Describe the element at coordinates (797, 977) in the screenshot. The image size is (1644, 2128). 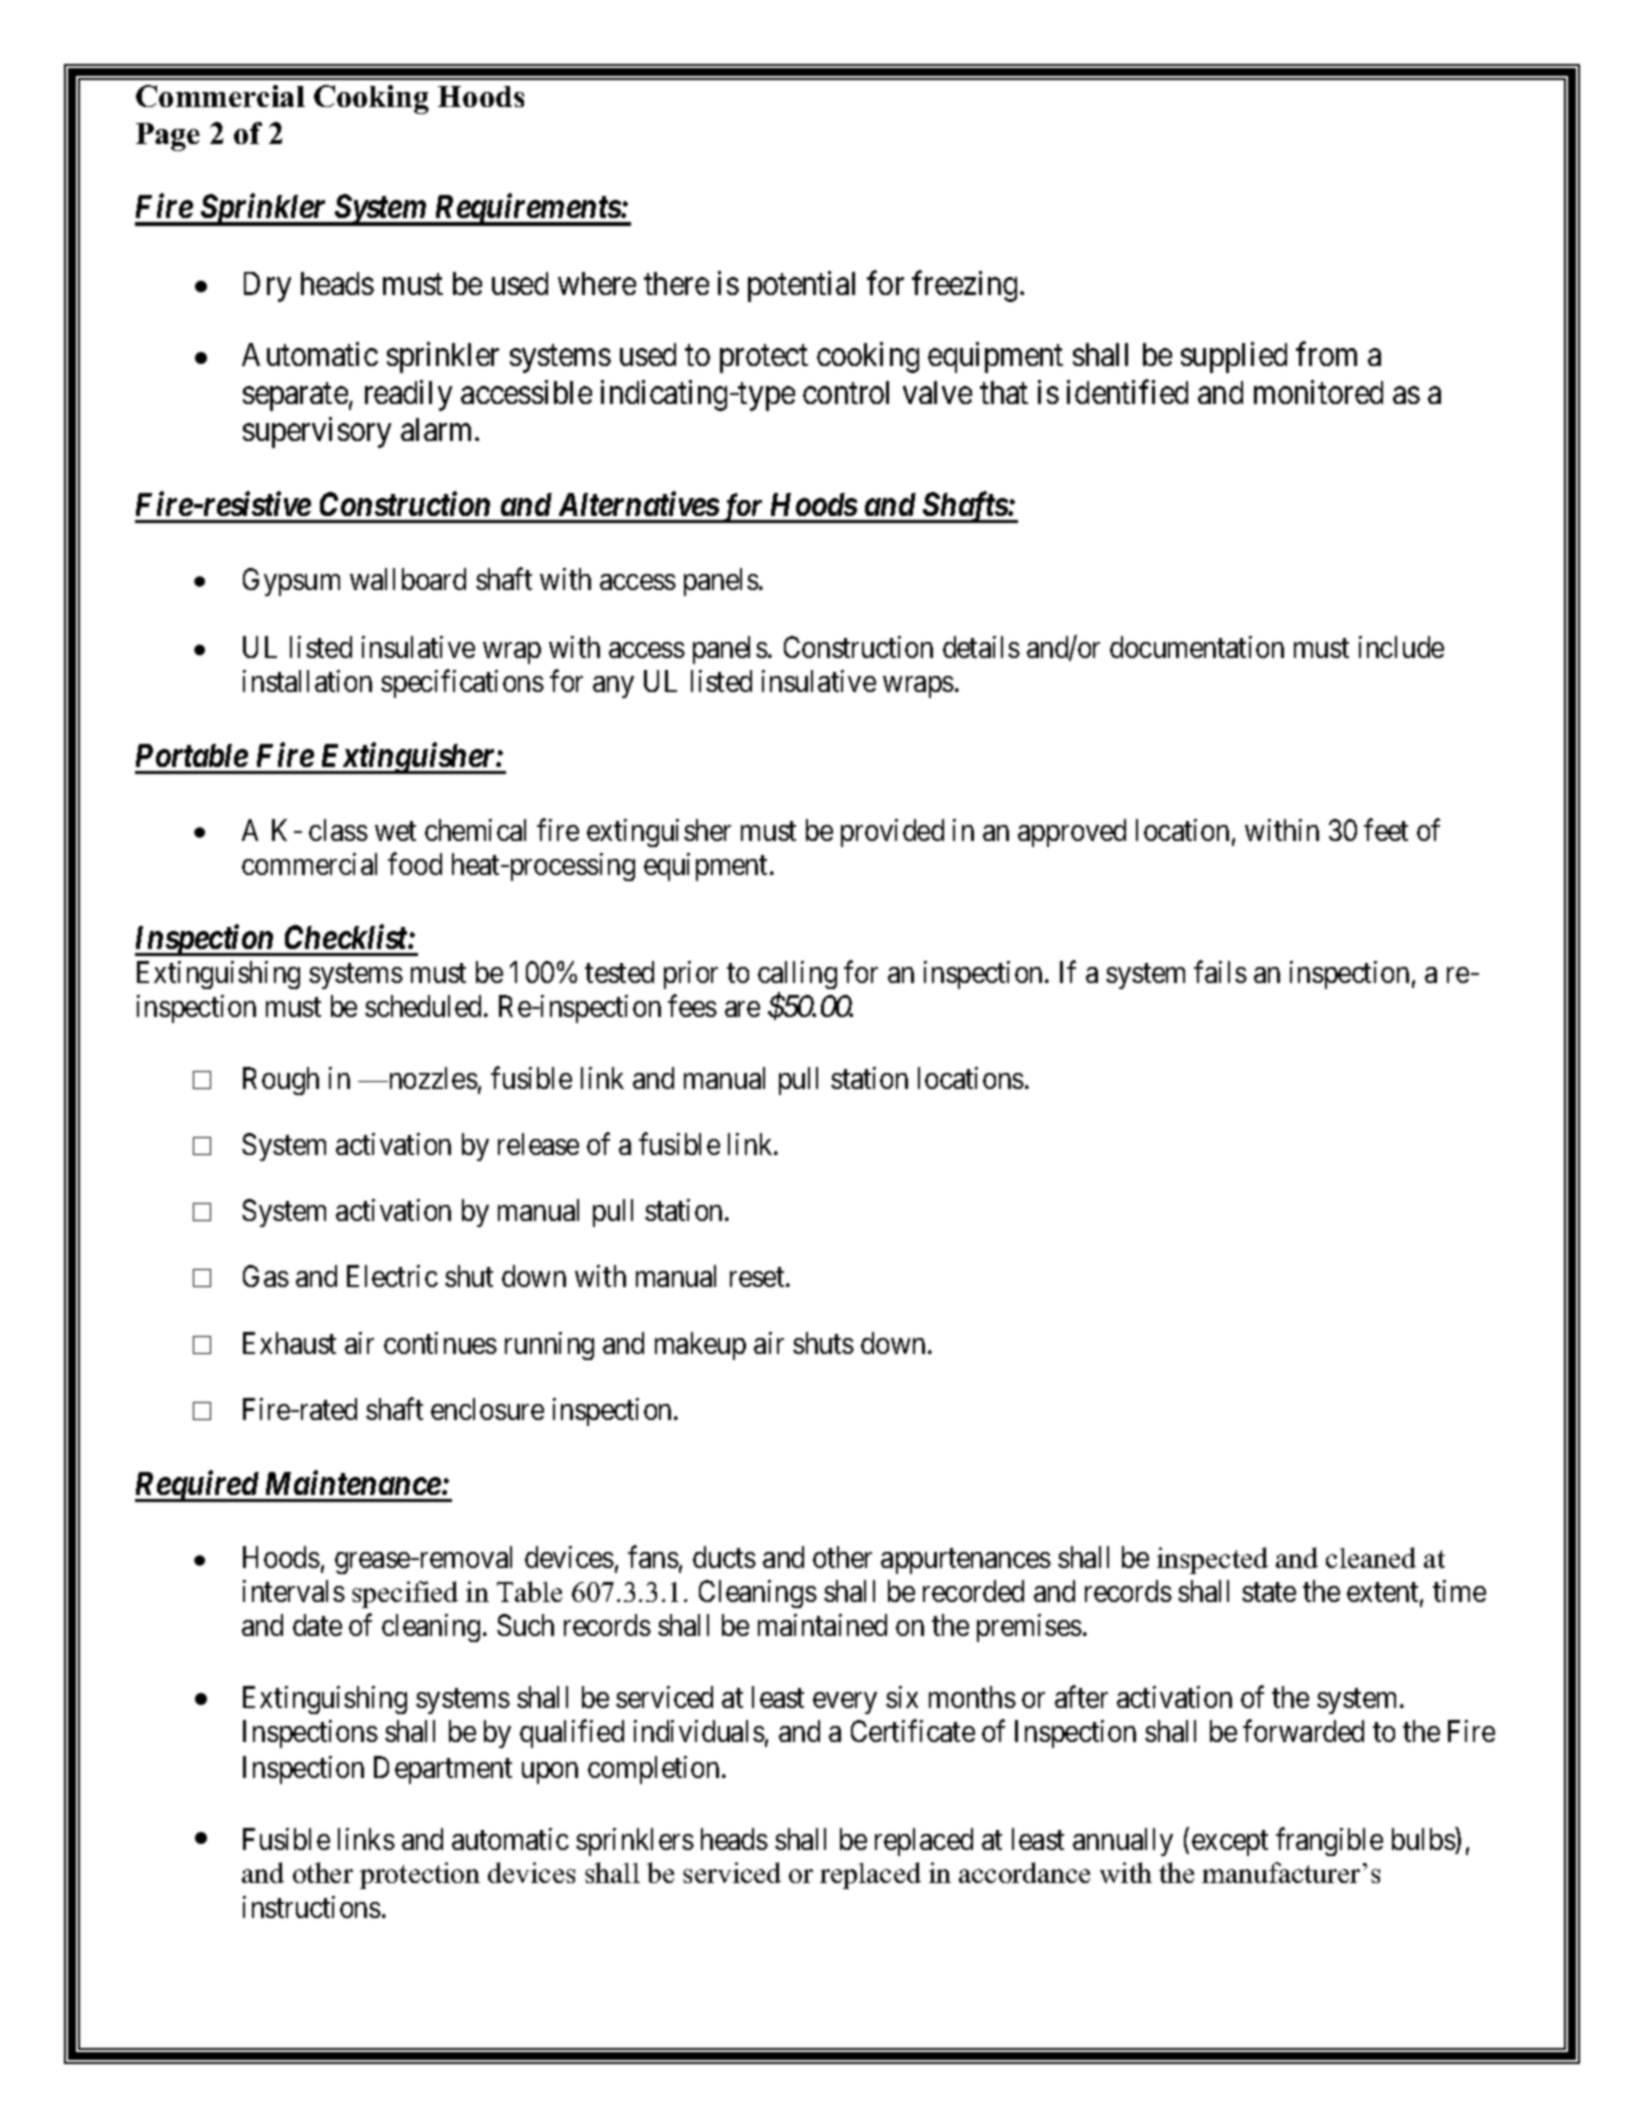
I see `calling` at that location.
